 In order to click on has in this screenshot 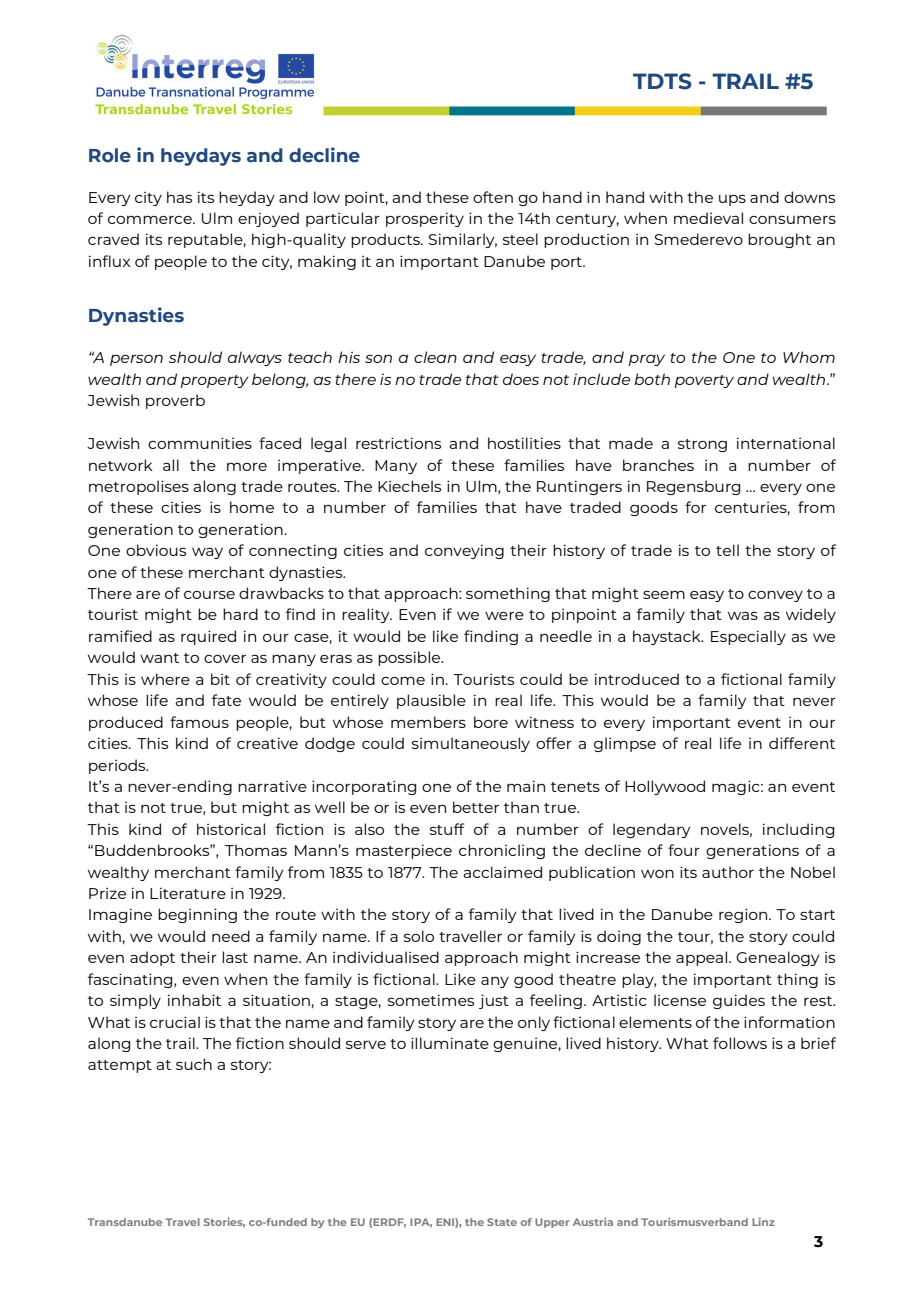, I will do `click(179, 197)`.
